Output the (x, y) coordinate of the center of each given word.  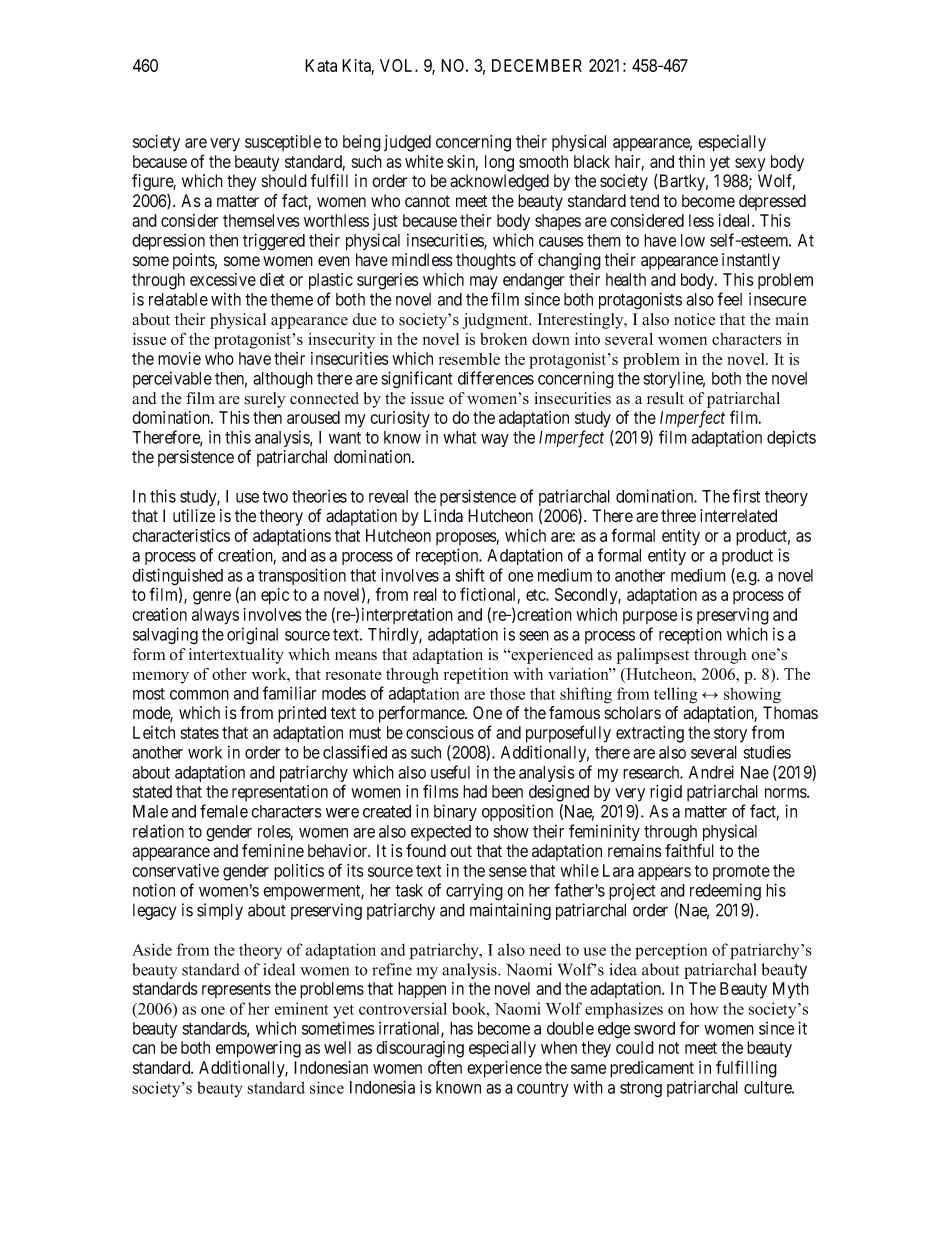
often (445, 1067)
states (200, 733)
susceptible (283, 143)
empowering (258, 1049)
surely (265, 400)
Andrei (711, 772)
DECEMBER (537, 65)
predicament (652, 1069)
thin (692, 161)
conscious (440, 732)
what (459, 437)
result (665, 398)
